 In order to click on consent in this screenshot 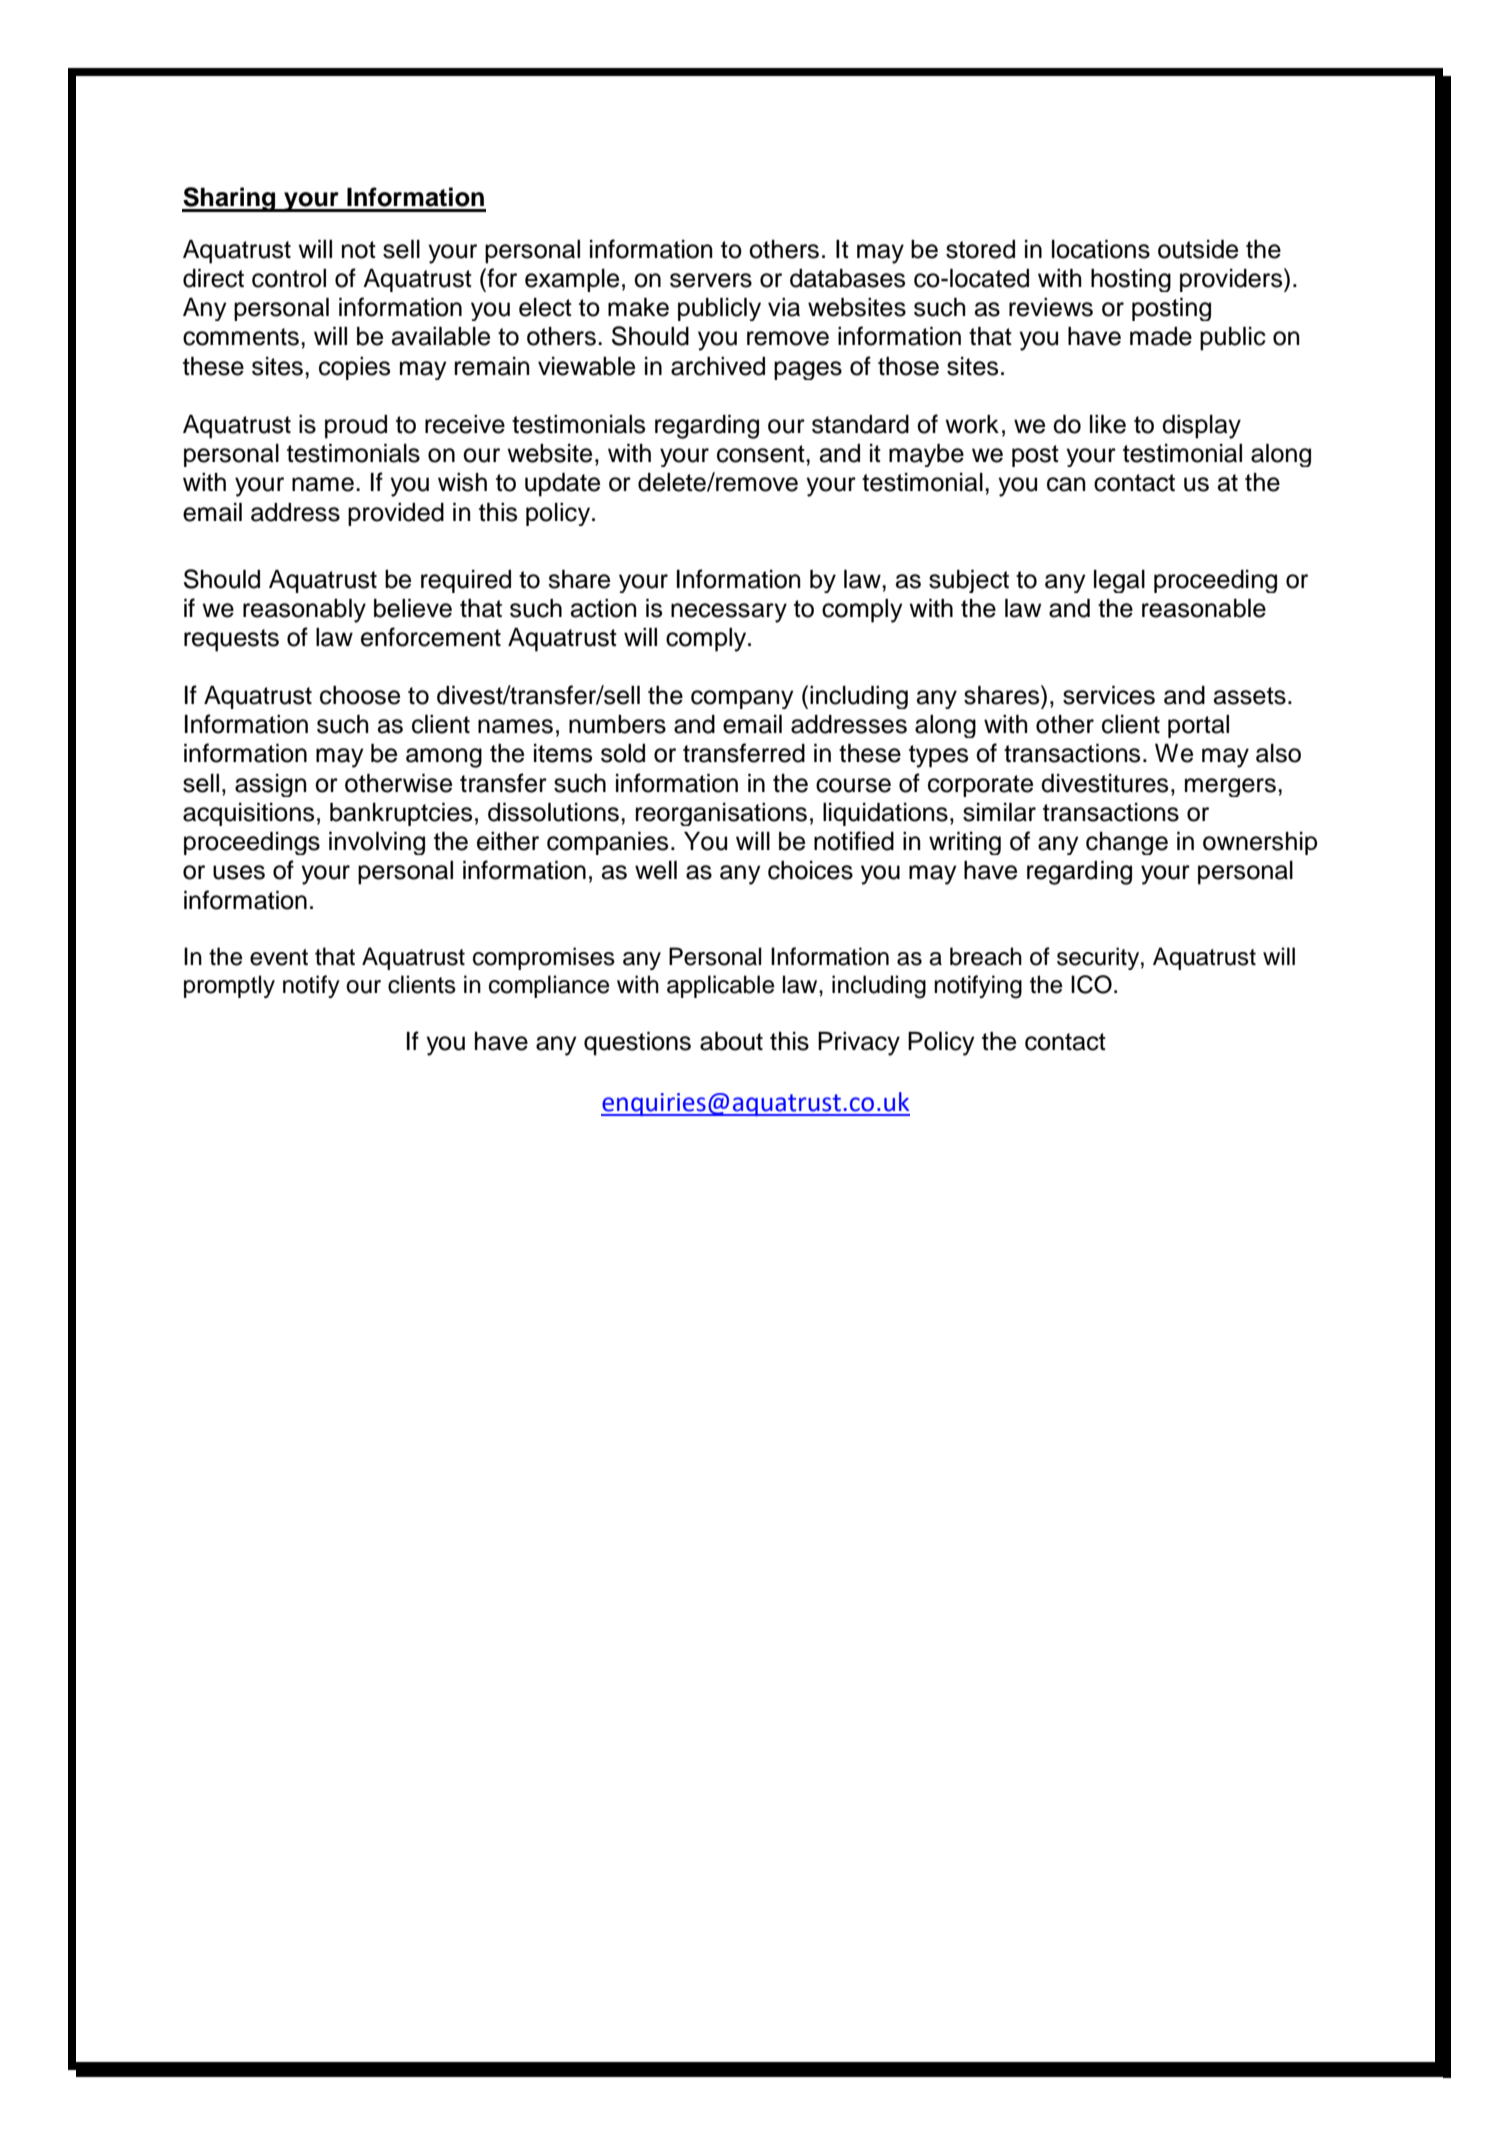, I will do `click(762, 454)`.
